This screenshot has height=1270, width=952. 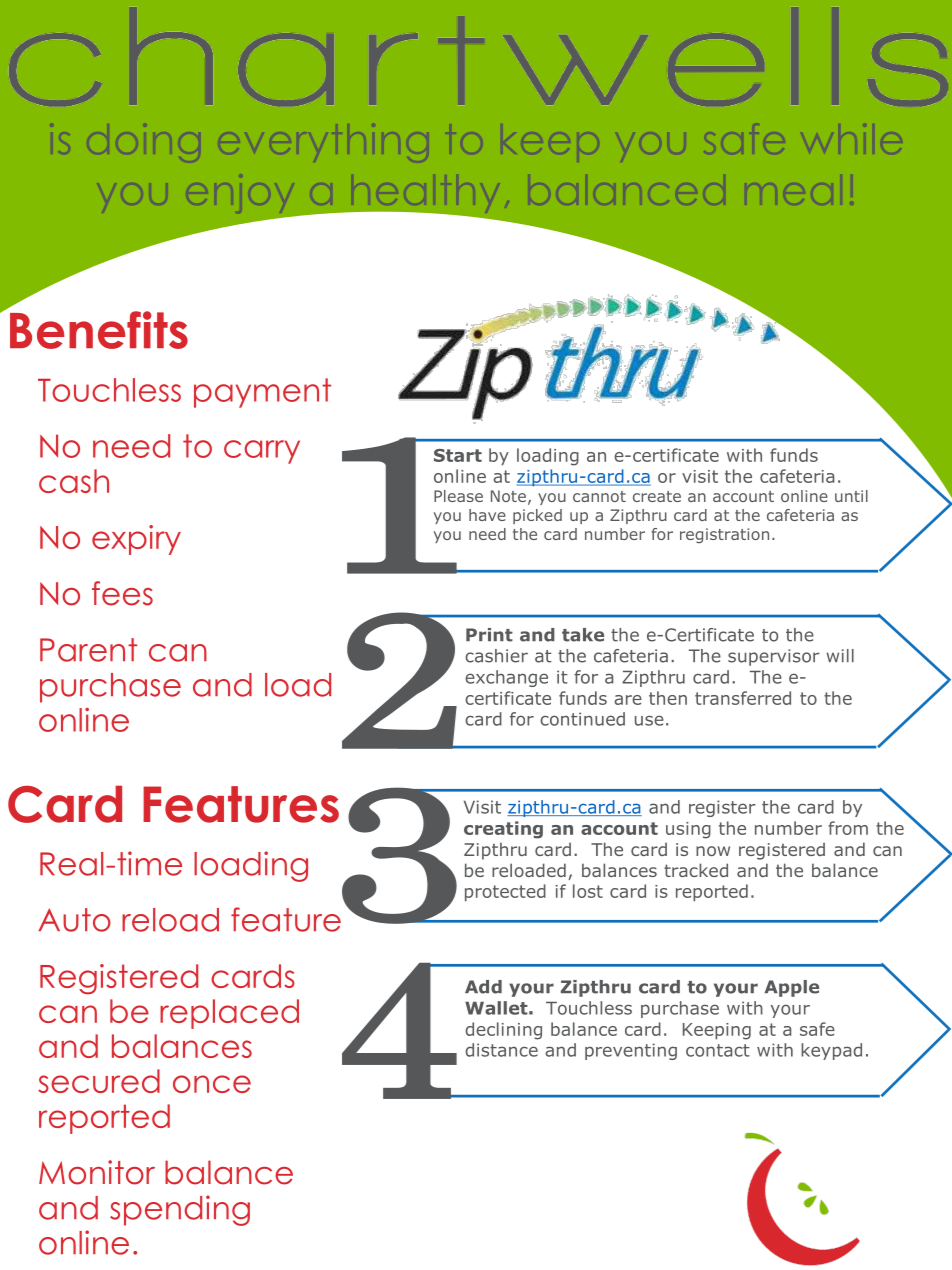 I want to click on protected, so click(x=505, y=892).
